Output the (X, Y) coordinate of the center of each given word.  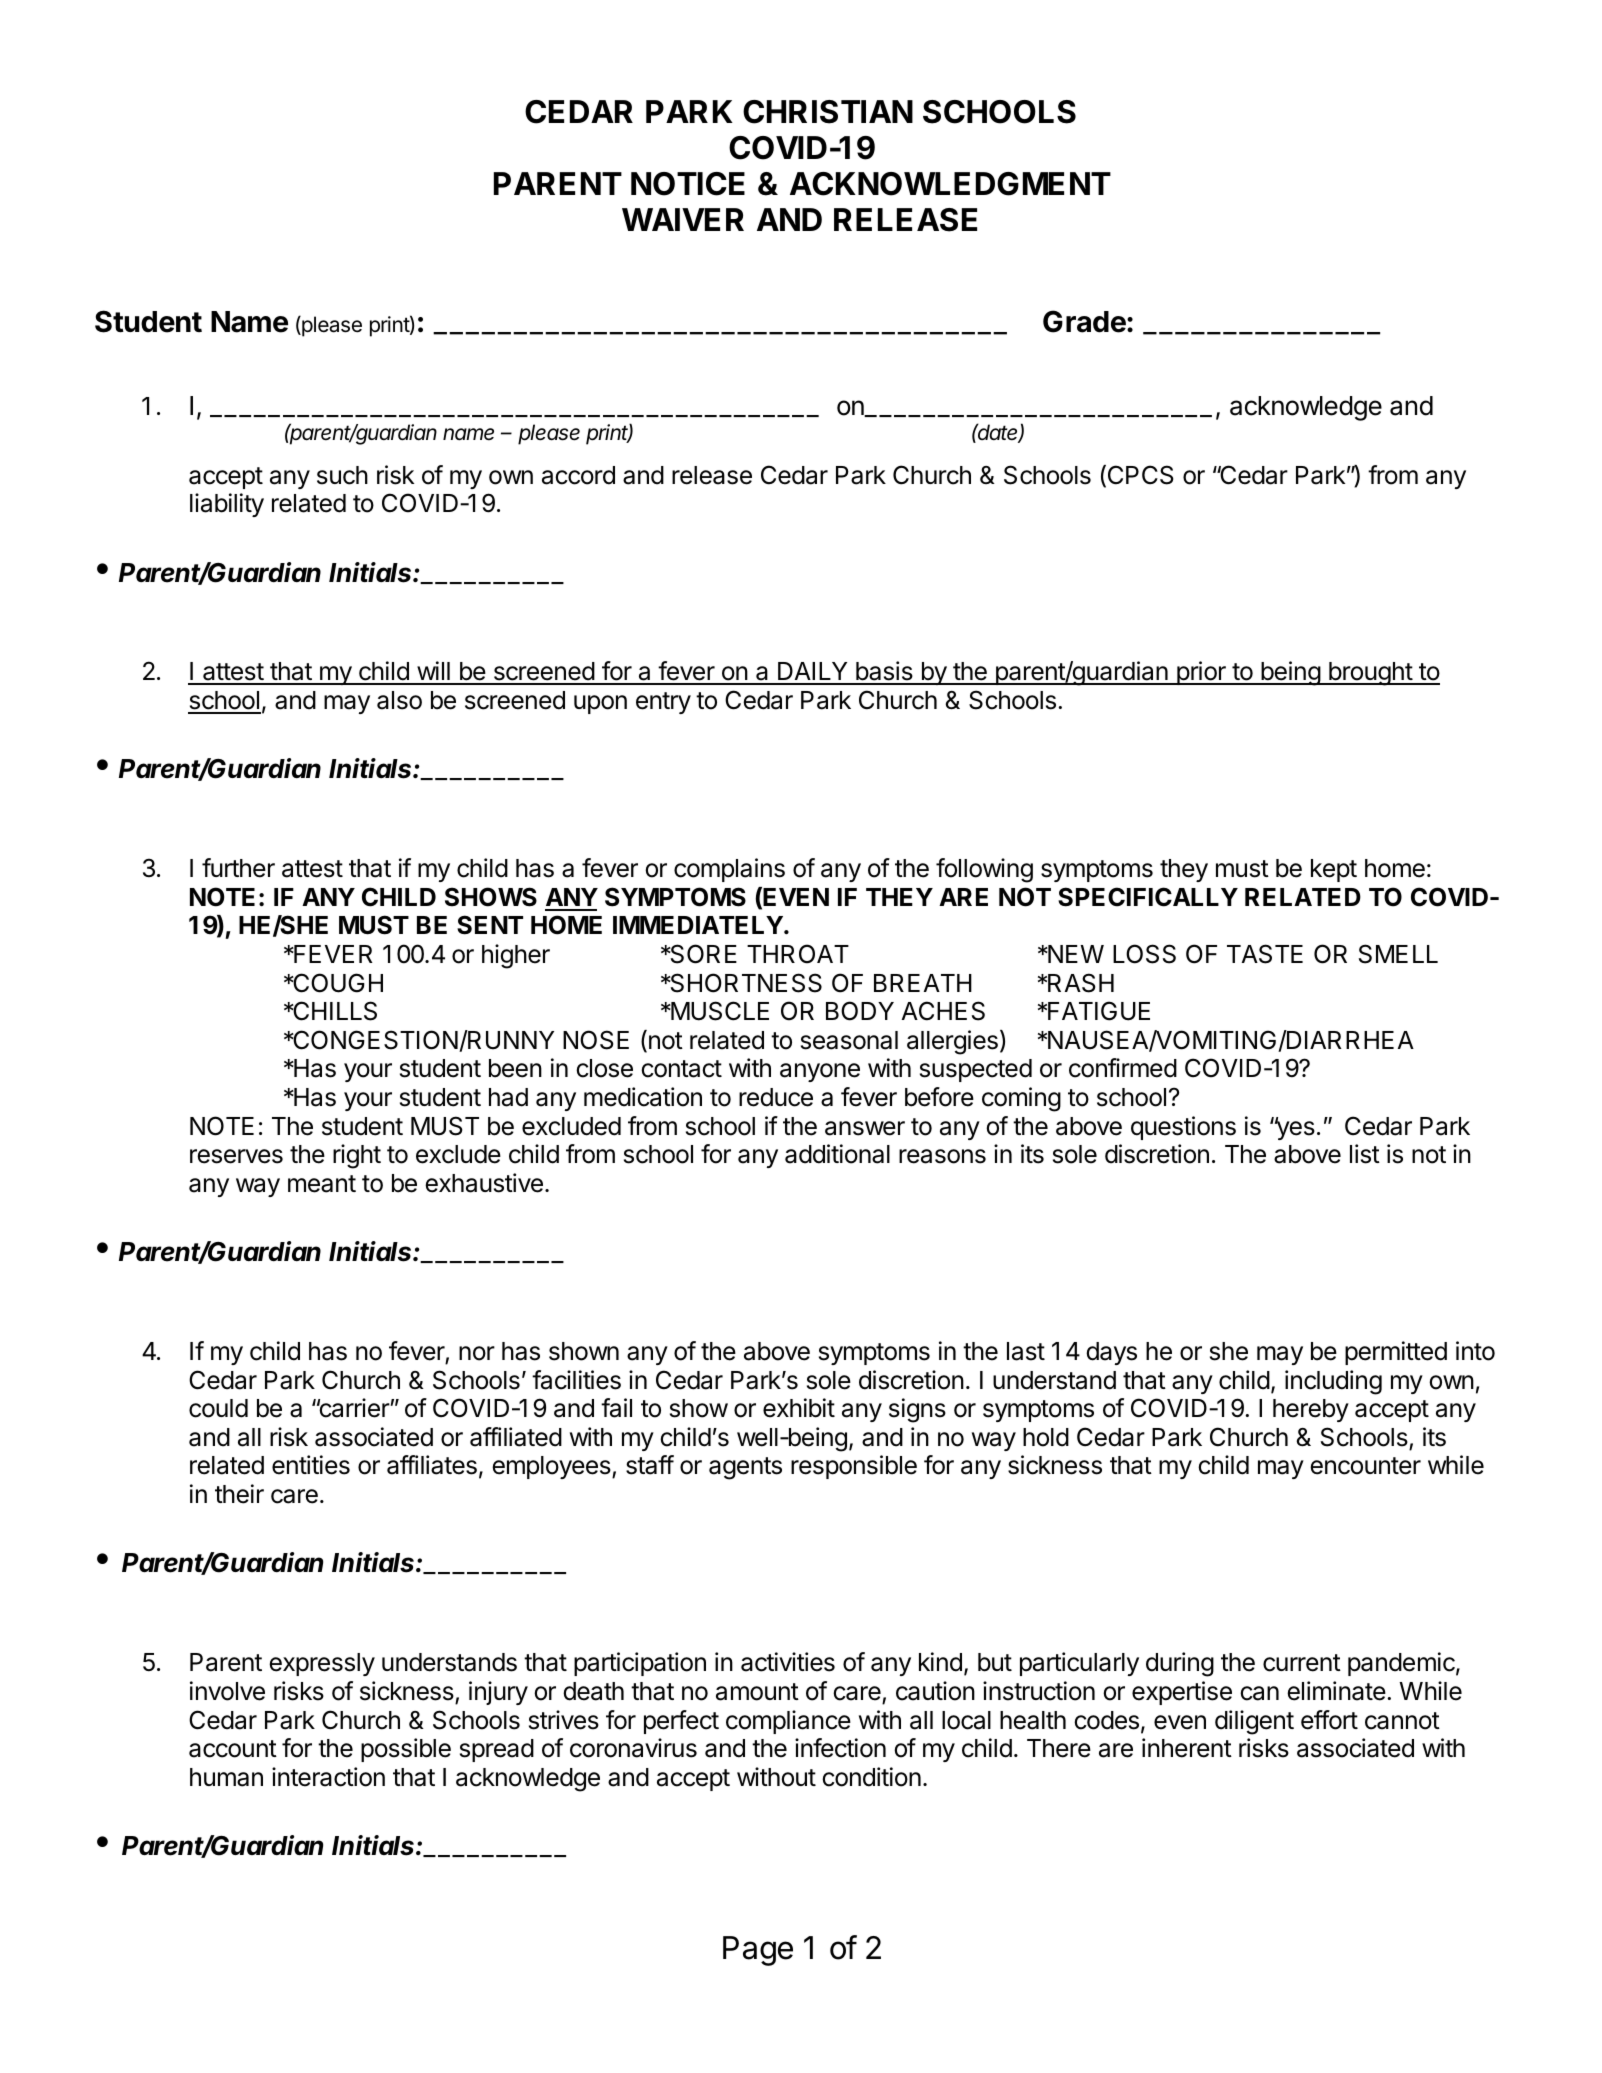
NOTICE (688, 184)
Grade (1085, 321)
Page (758, 1951)
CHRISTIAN (828, 112)
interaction (328, 1777)
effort (1329, 1720)
